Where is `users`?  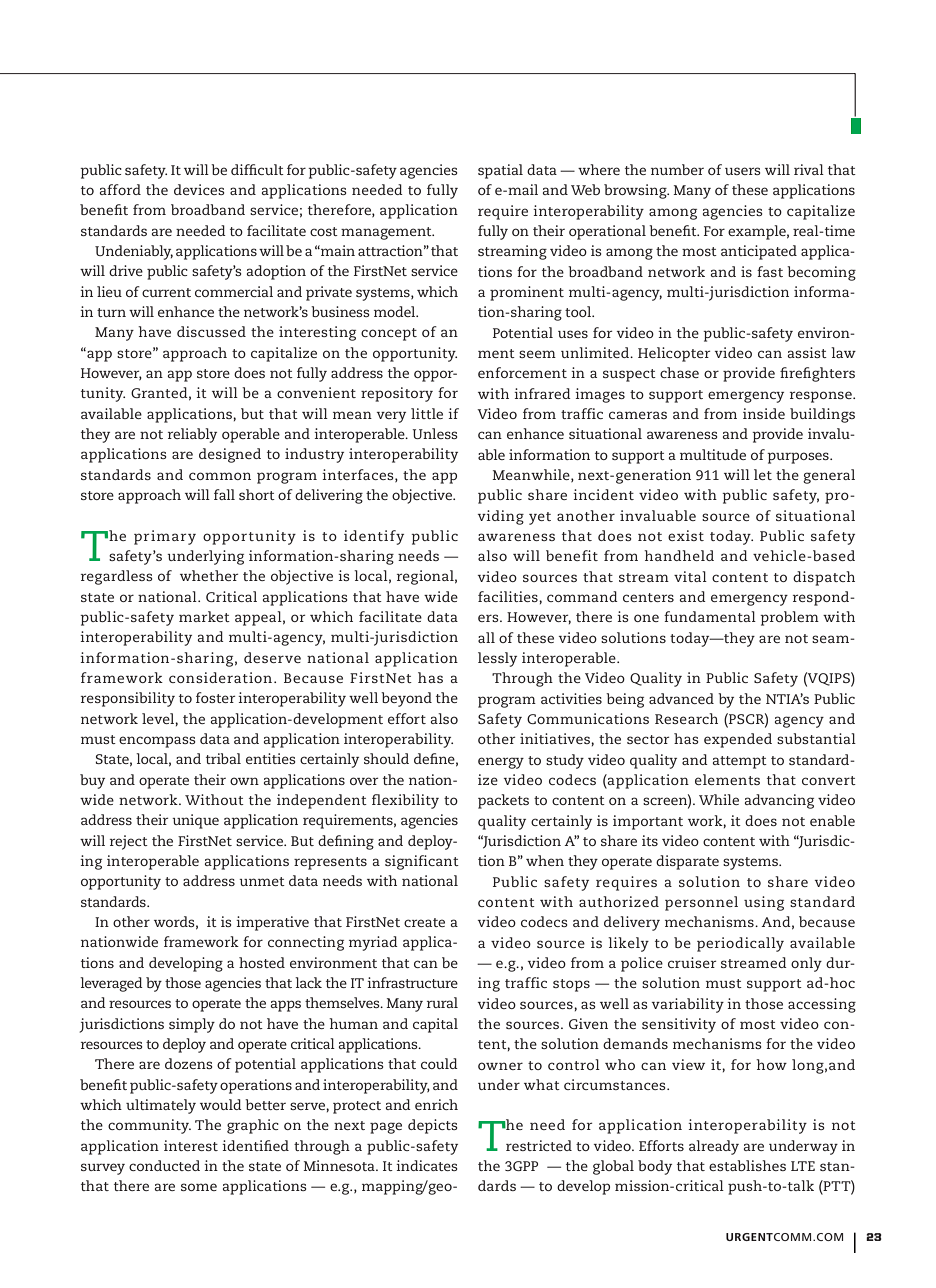 users is located at coordinates (742, 171).
